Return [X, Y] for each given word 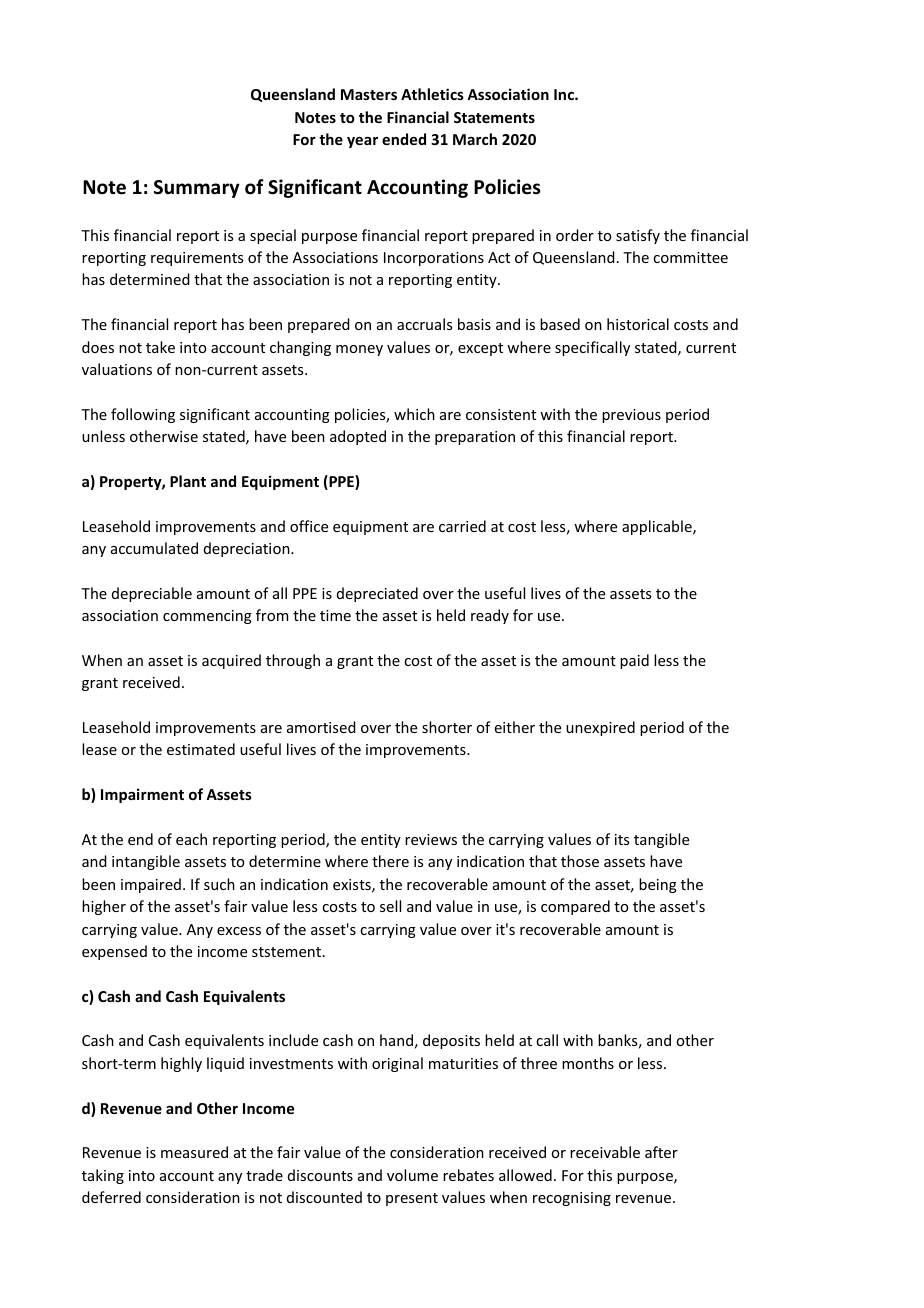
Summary [197, 189]
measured [194, 1152]
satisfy [638, 236]
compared [575, 907]
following [143, 415]
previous [631, 416]
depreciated [377, 594]
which [414, 414]
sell [390, 906]
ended [404, 139]
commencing [207, 617]
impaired [151, 885]
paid [634, 661]
